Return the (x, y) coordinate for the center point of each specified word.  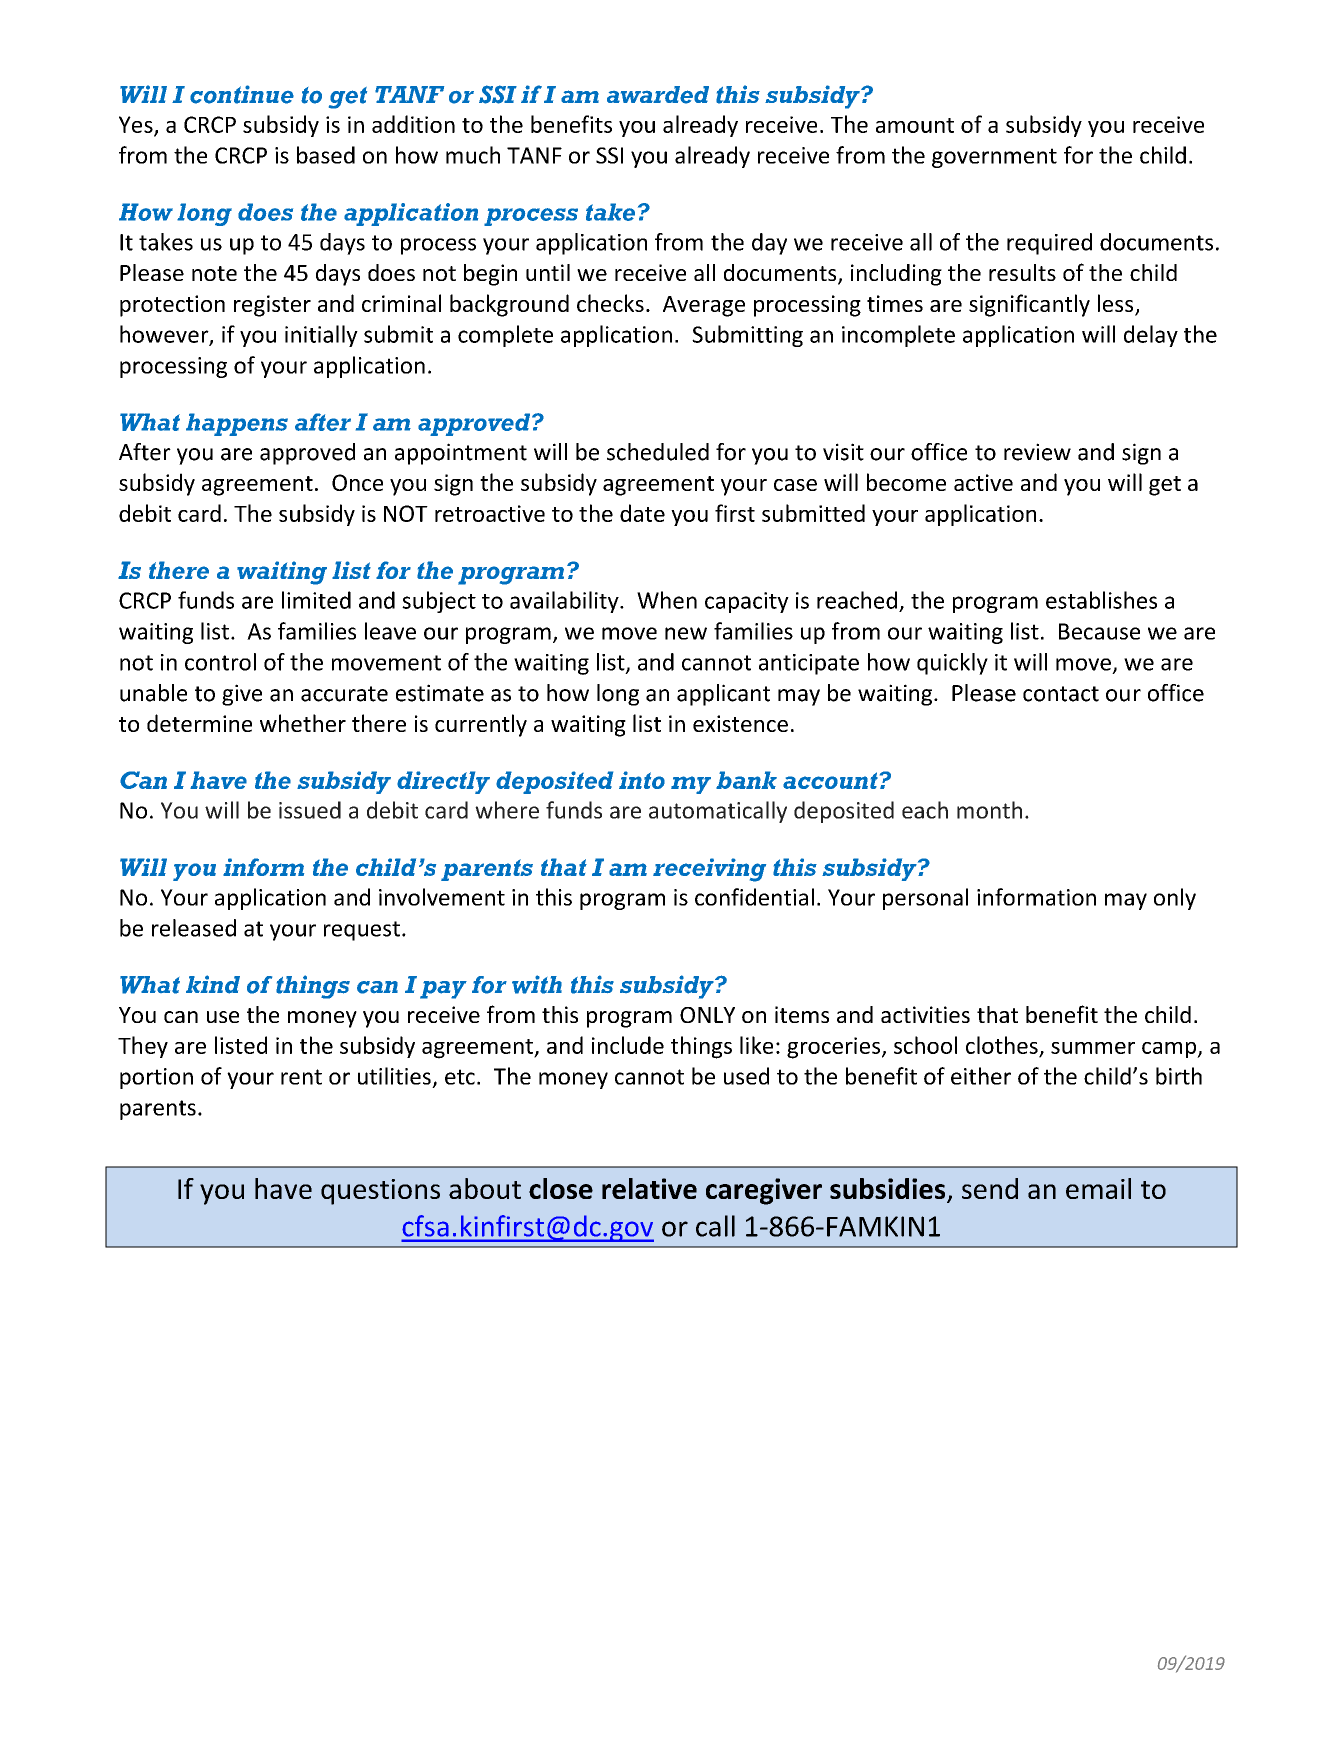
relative (649, 1188)
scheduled (658, 452)
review (1037, 452)
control (220, 662)
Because (1099, 631)
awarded (658, 95)
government (994, 158)
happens (237, 424)
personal (925, 899)
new (686, 633)
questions (380, 1192)
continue (242, 94)
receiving (709, 870)
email (1098, 1188)
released (194, 928)
